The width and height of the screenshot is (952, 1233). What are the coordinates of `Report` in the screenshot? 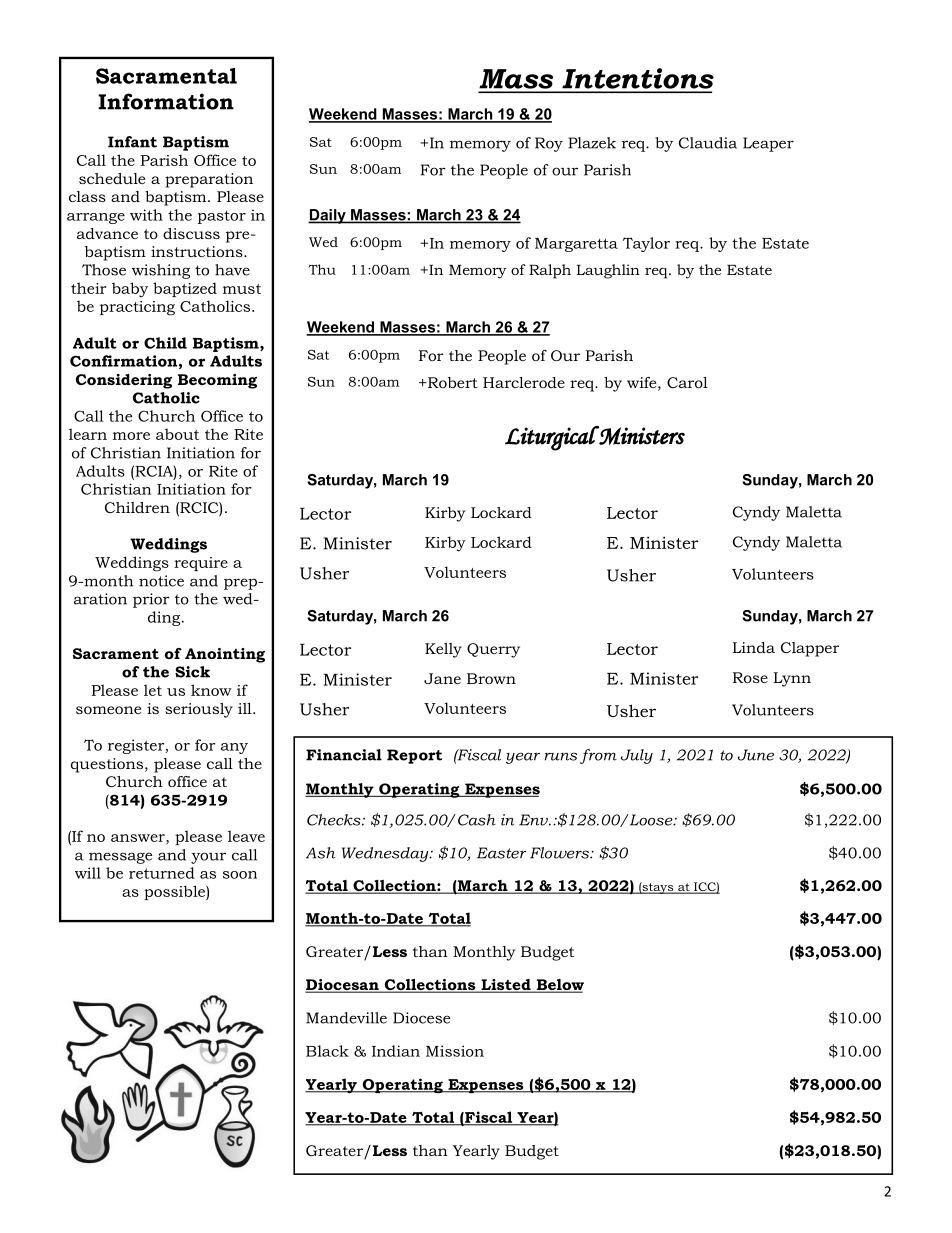 It's located at (414, 756).
